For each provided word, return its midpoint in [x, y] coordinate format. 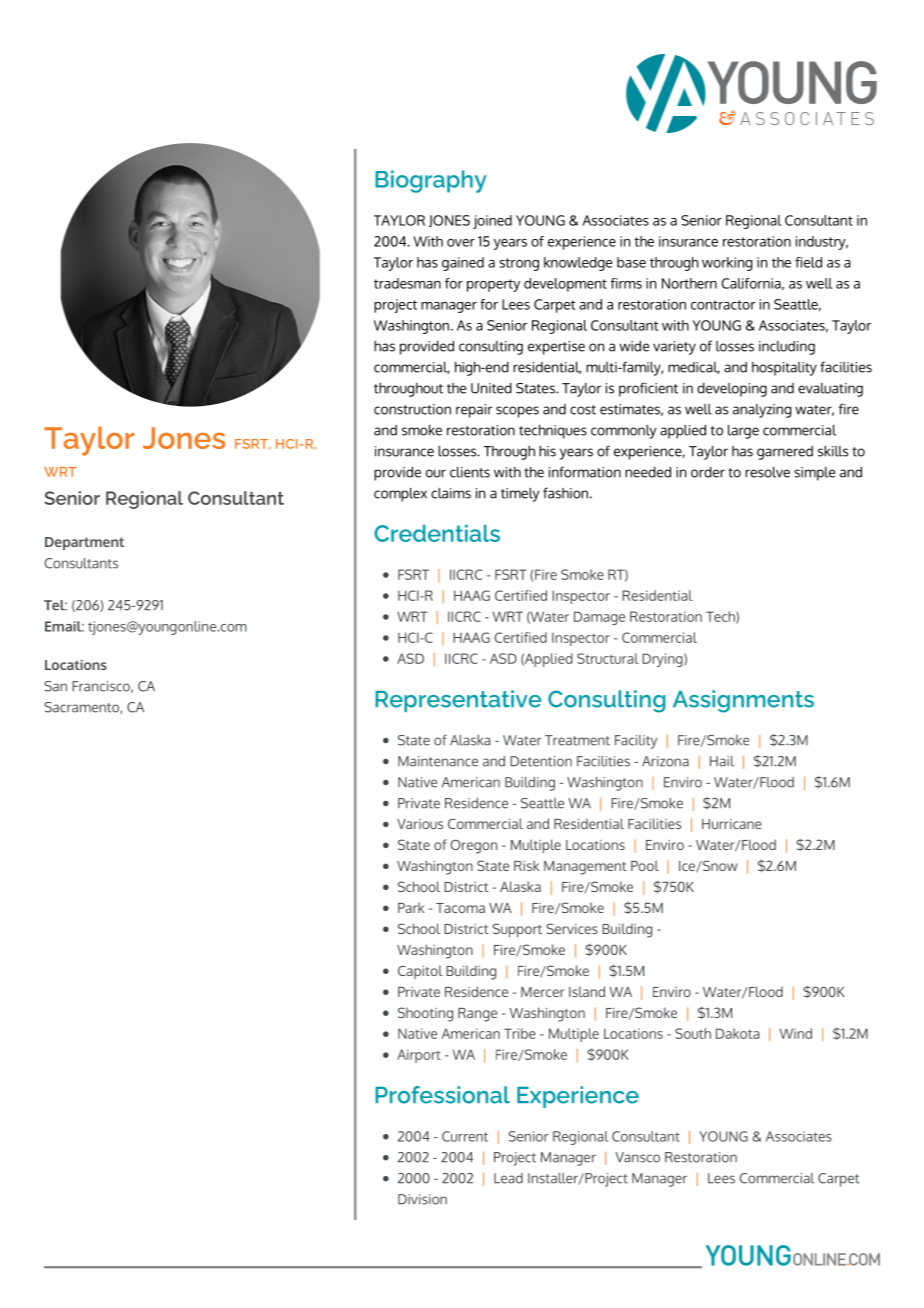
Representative [458, 701]
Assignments [743, 701]
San [55, 686]
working [727, 264]
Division [422, 1199]
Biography [431, 181]
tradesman [407, 283]
